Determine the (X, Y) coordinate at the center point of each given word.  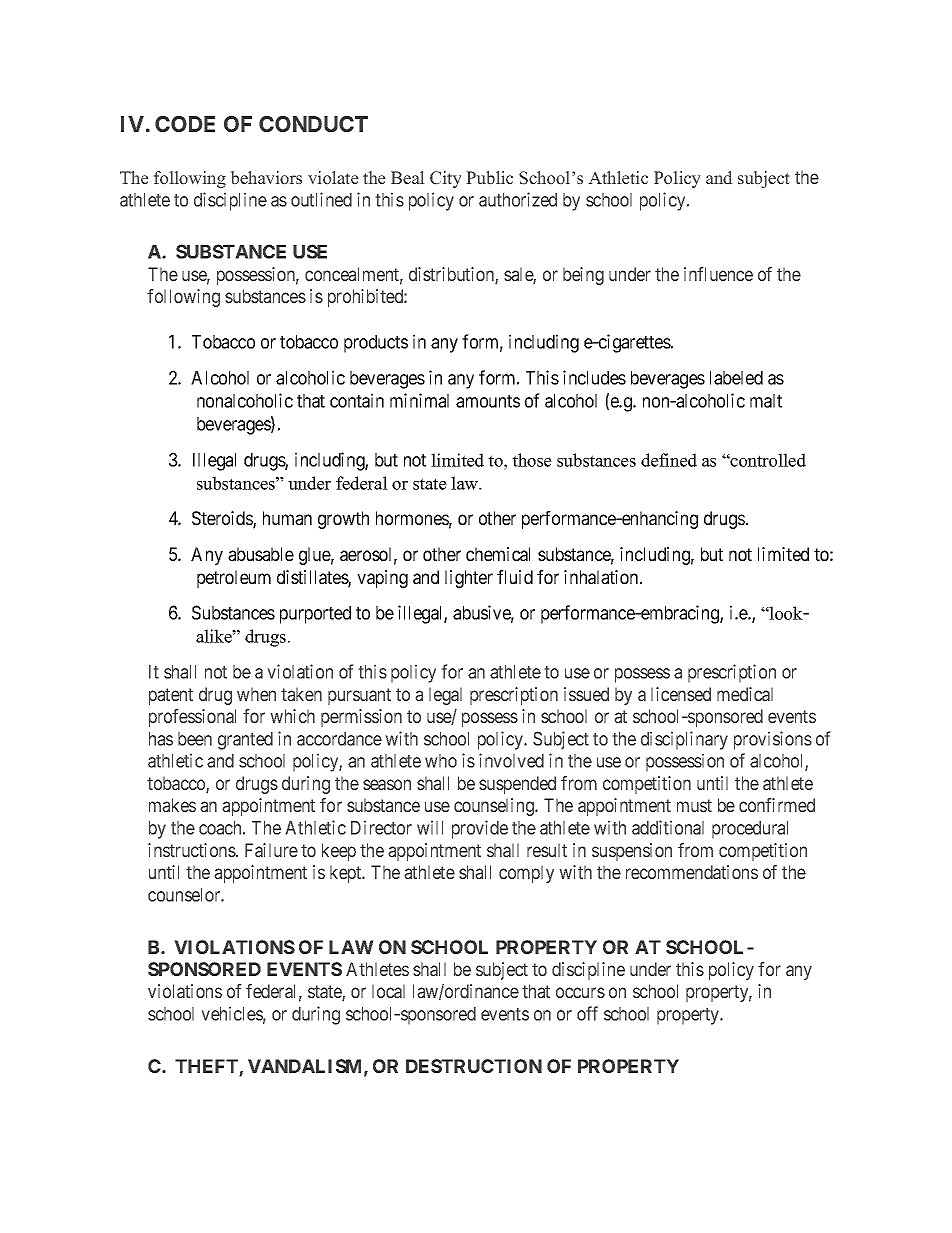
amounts (488, 401)
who (441, 761)
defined (669, 460)
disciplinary (684, 740)
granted (245, 741)
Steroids (223, 519)
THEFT (207, 1067)
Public (489, 178)
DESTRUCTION (474, 1066)
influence (718, 274)
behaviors (266, 178)
